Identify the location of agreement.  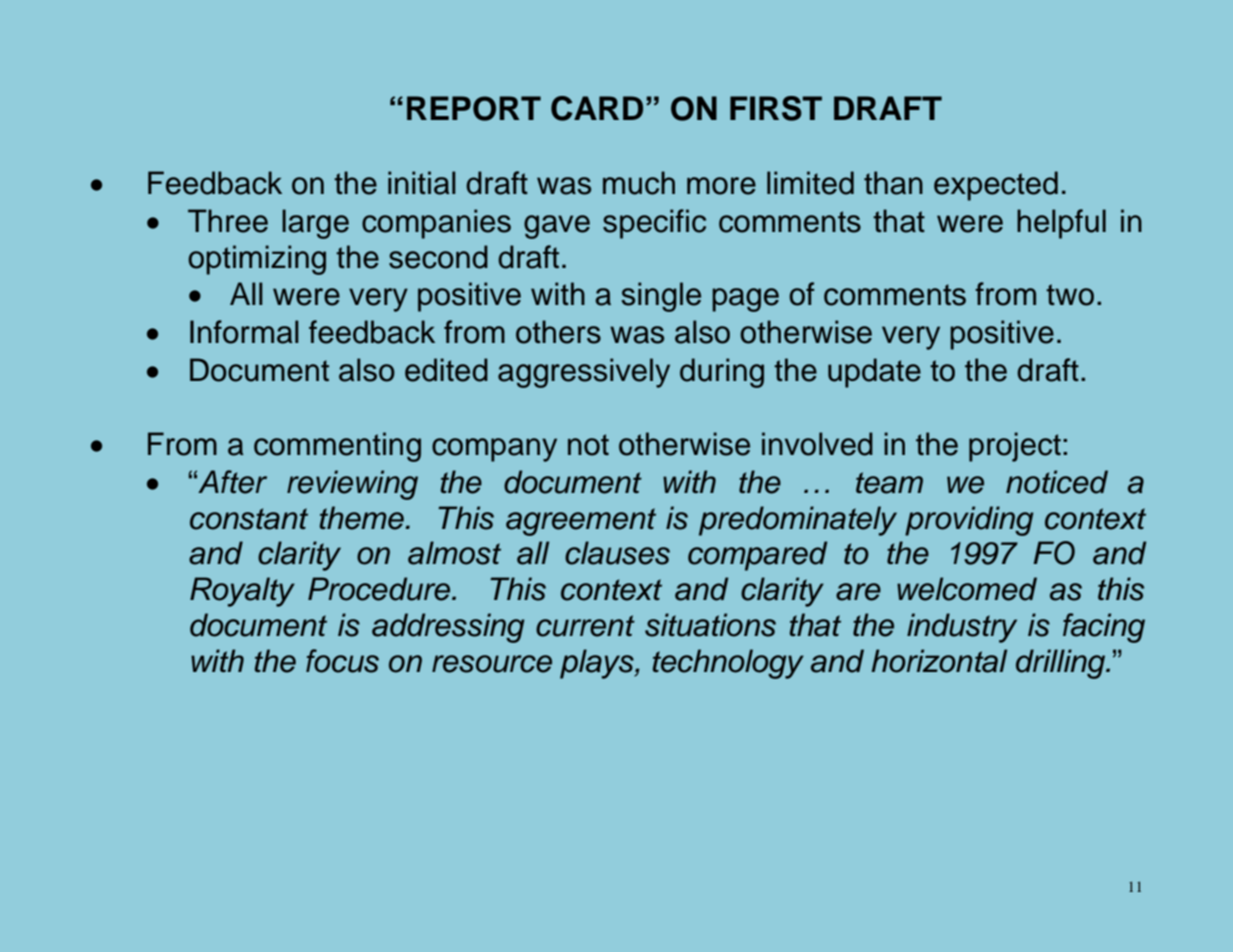
(581, 522).
